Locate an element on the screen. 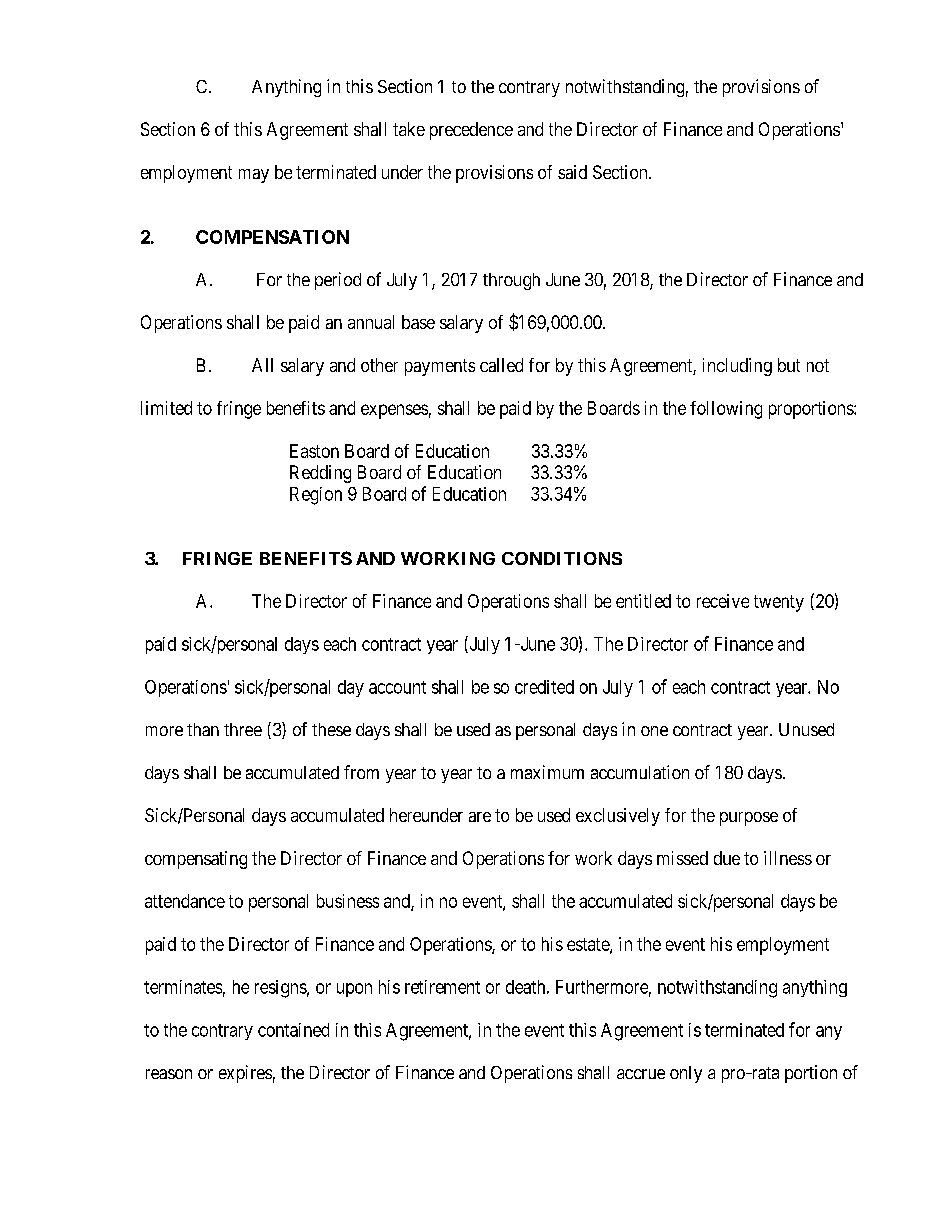 The image size is (952, 1232). CONDITIONS is located at coordinates (562, 558).
